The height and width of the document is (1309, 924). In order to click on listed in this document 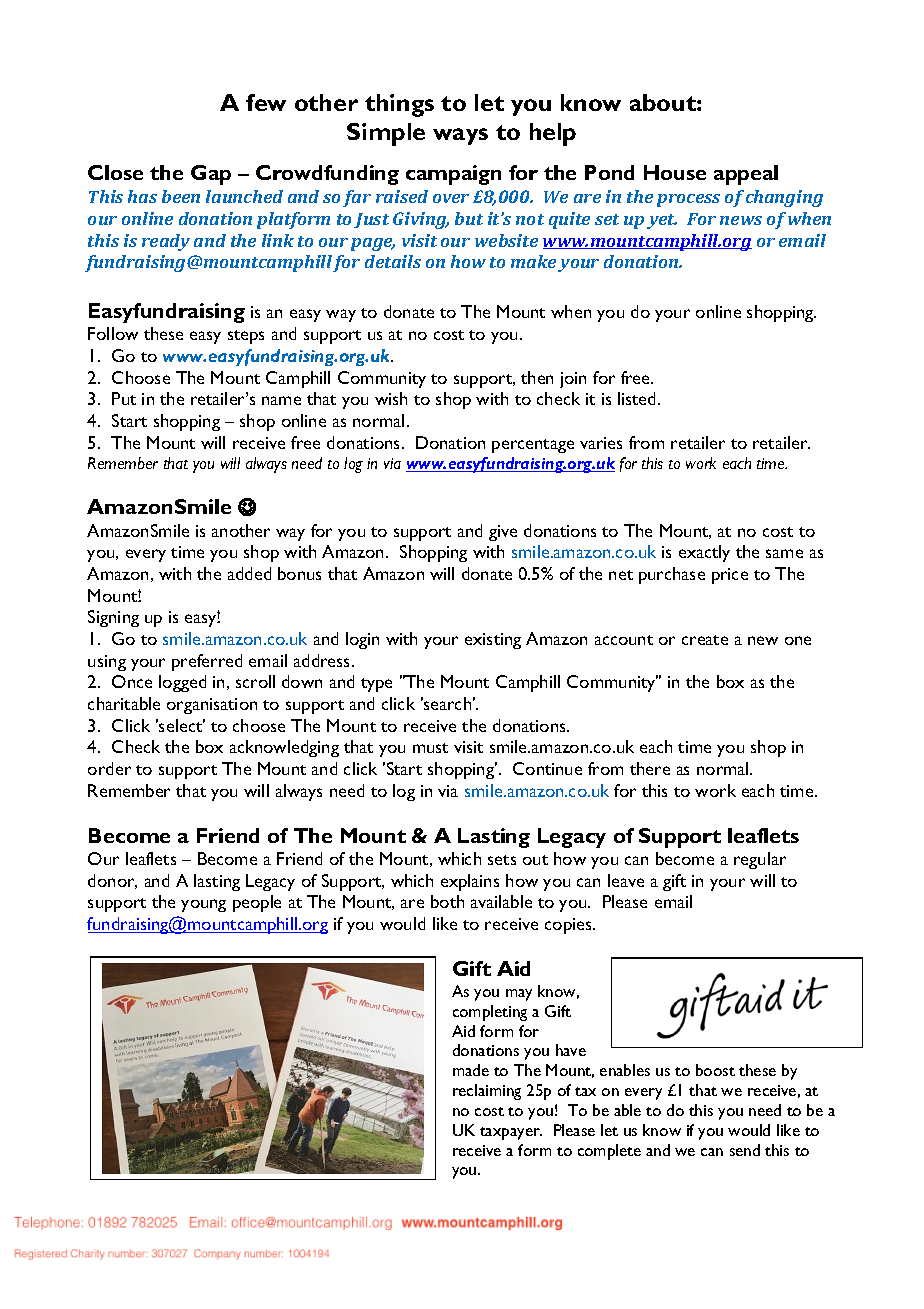, I will do `click(638, 398)`.
